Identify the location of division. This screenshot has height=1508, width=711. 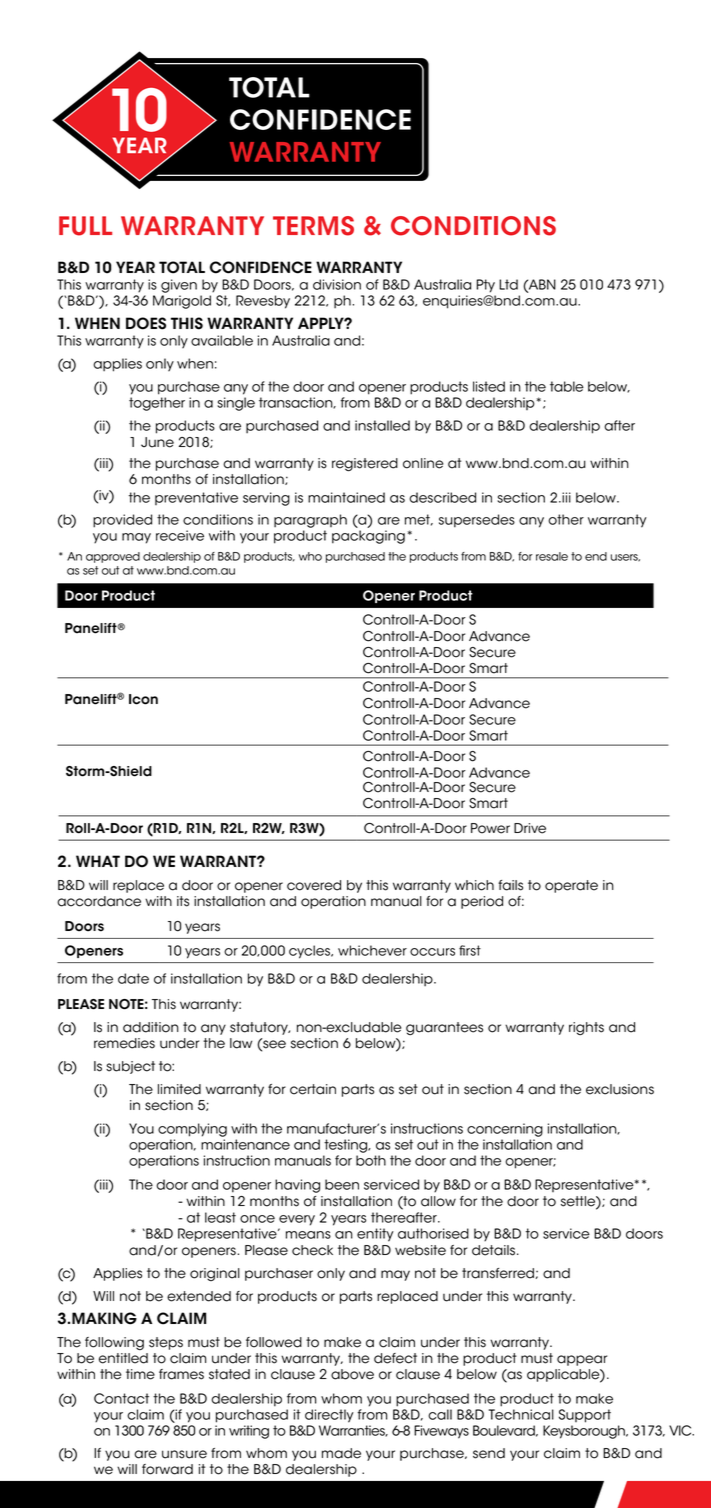
(337, 284).
